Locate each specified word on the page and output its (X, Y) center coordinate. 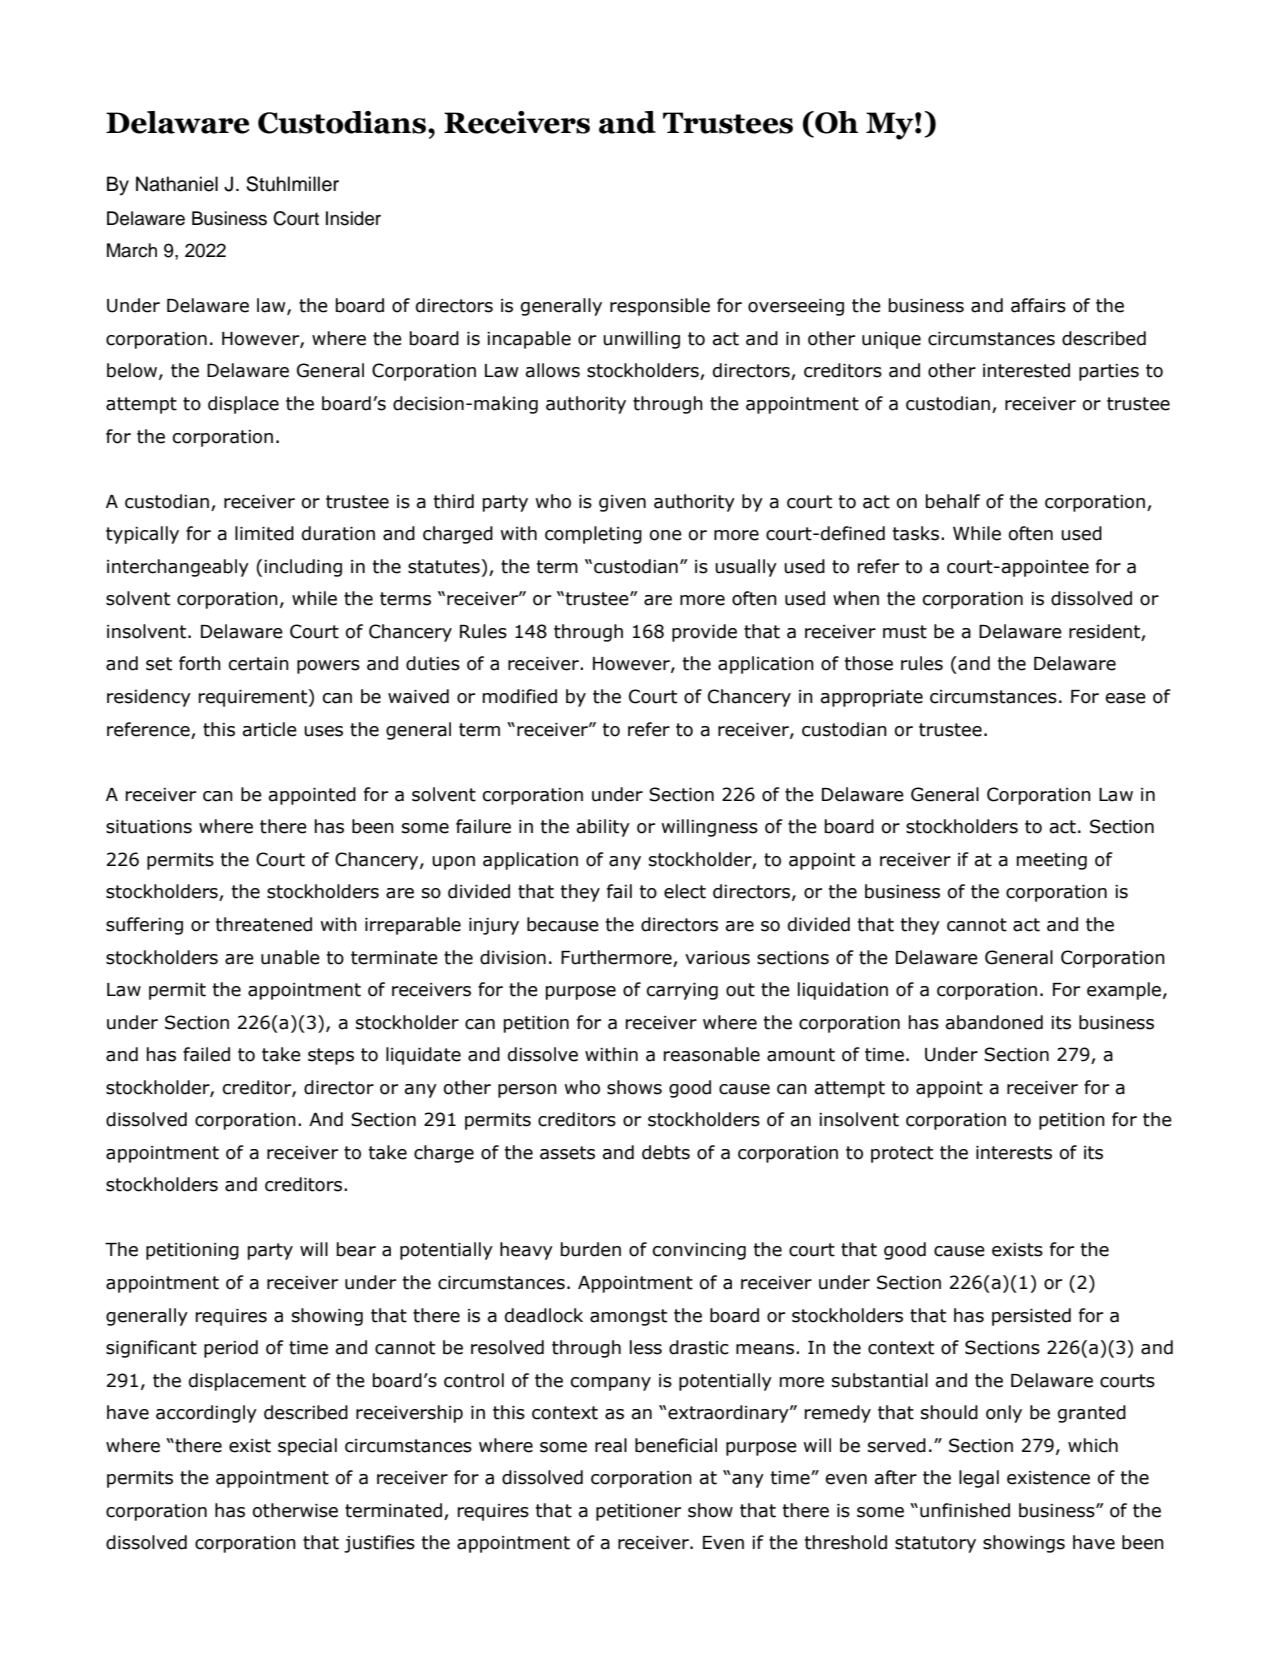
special (307, 1447)
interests (1014, 1153)
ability (603, 828)
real (611, 1445)
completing (593, 535)
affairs (1038, 305)
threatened (264, 924)
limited (264, 533)
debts (666, 1152)
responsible (660, 307)
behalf (953, 501)
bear (356, 1249)
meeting (1052, 861)
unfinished (965, 1510)
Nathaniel (177, 184)
